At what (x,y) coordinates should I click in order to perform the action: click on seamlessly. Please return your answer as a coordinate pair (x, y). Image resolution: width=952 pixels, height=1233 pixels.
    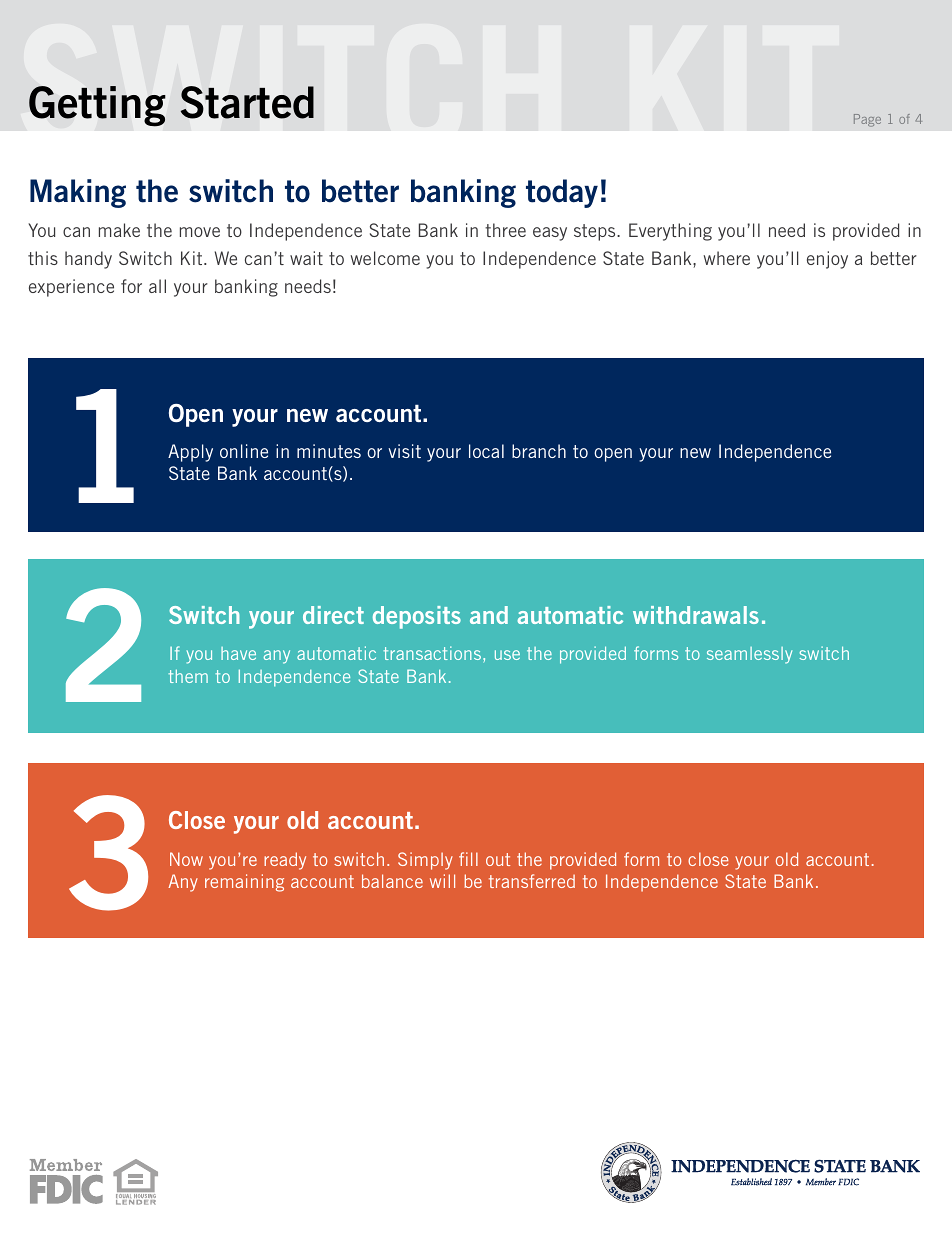
    Looking at the image, I should click on (749, 655).
